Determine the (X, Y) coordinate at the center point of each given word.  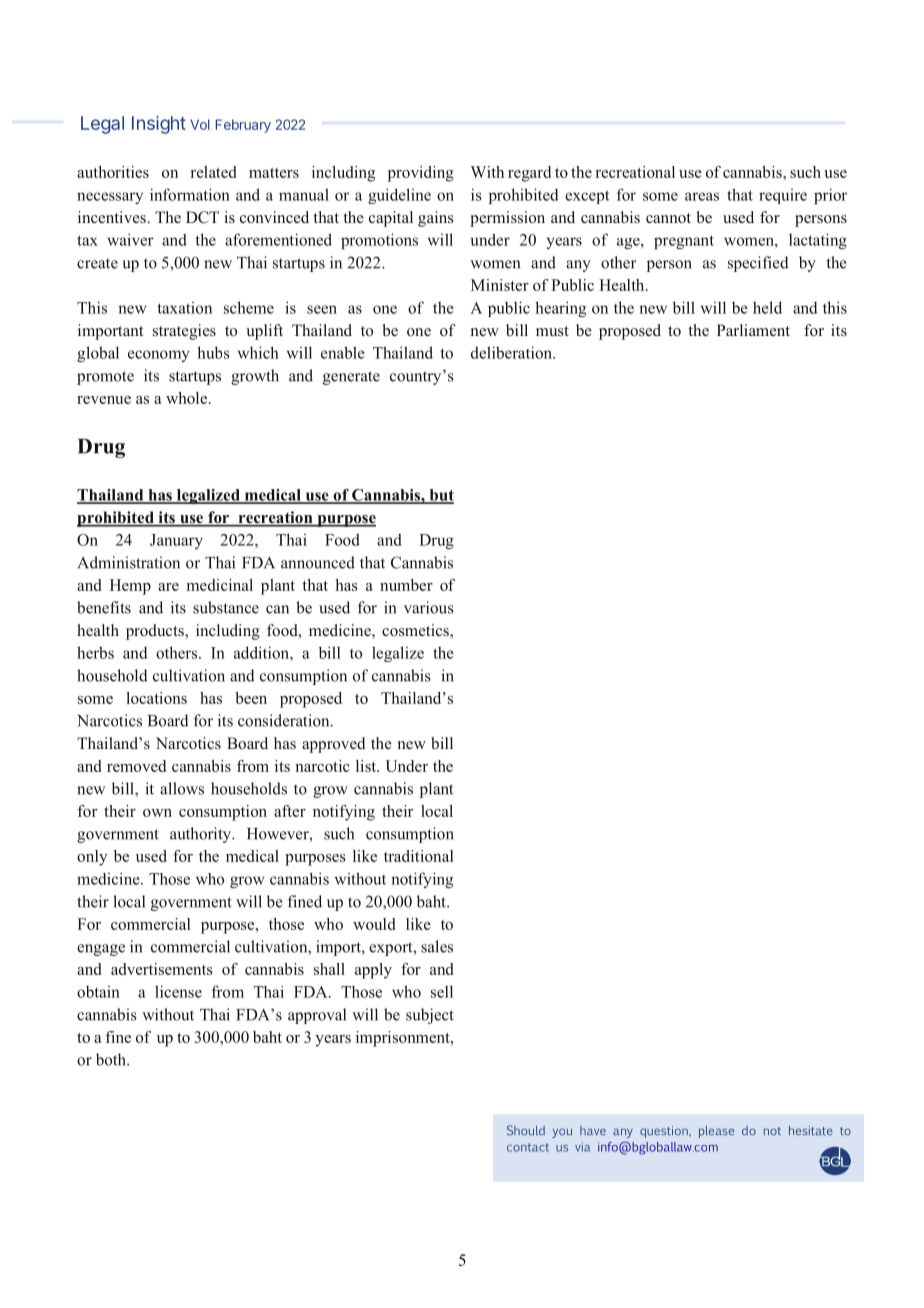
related (213, 172)
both (112, 1059)
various (429, 607)
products (156, 632)
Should (526, 1130)
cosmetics (416, 631)
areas (702, 196)
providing (421, 174)
